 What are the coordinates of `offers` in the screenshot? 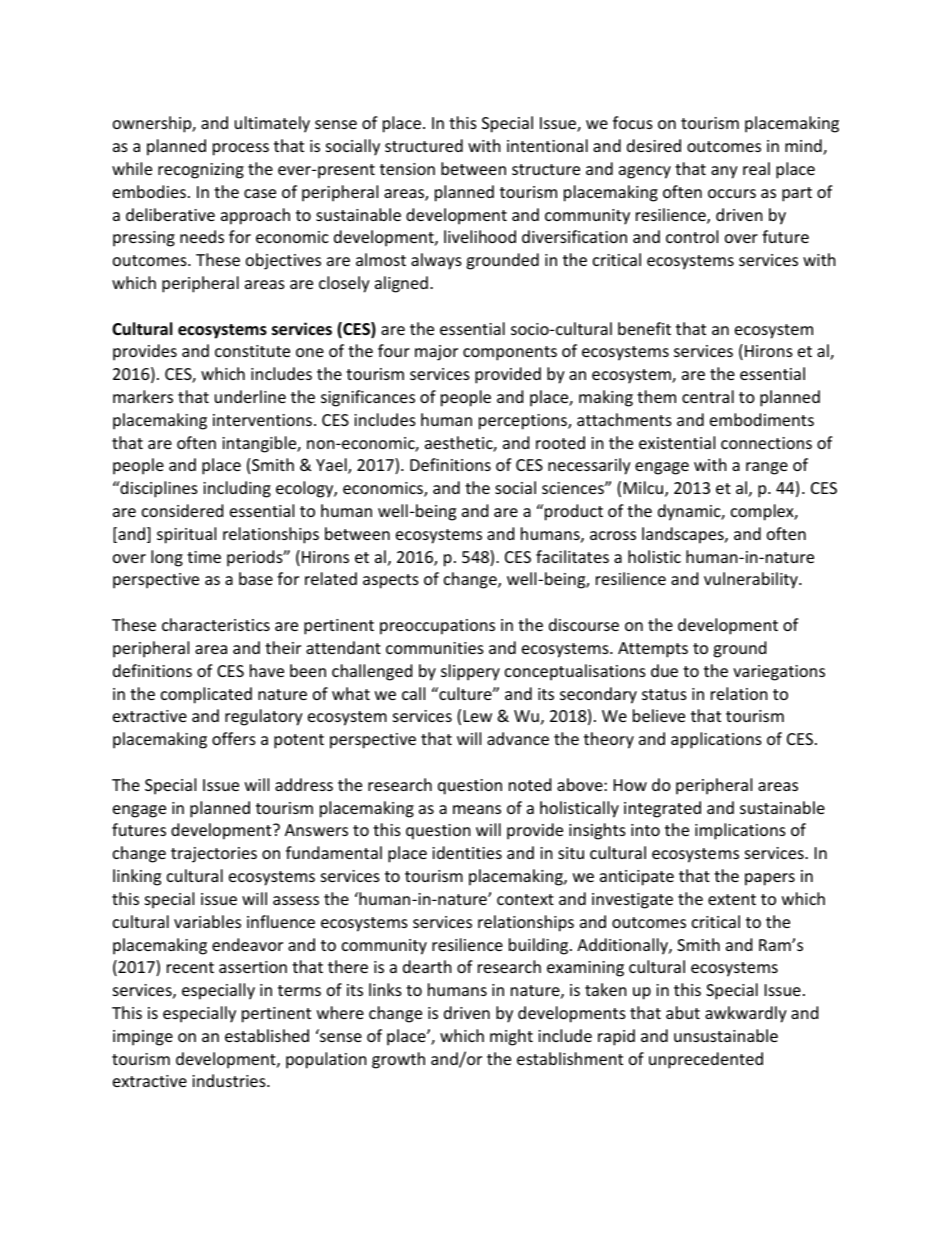 It's located at (234, 738).
